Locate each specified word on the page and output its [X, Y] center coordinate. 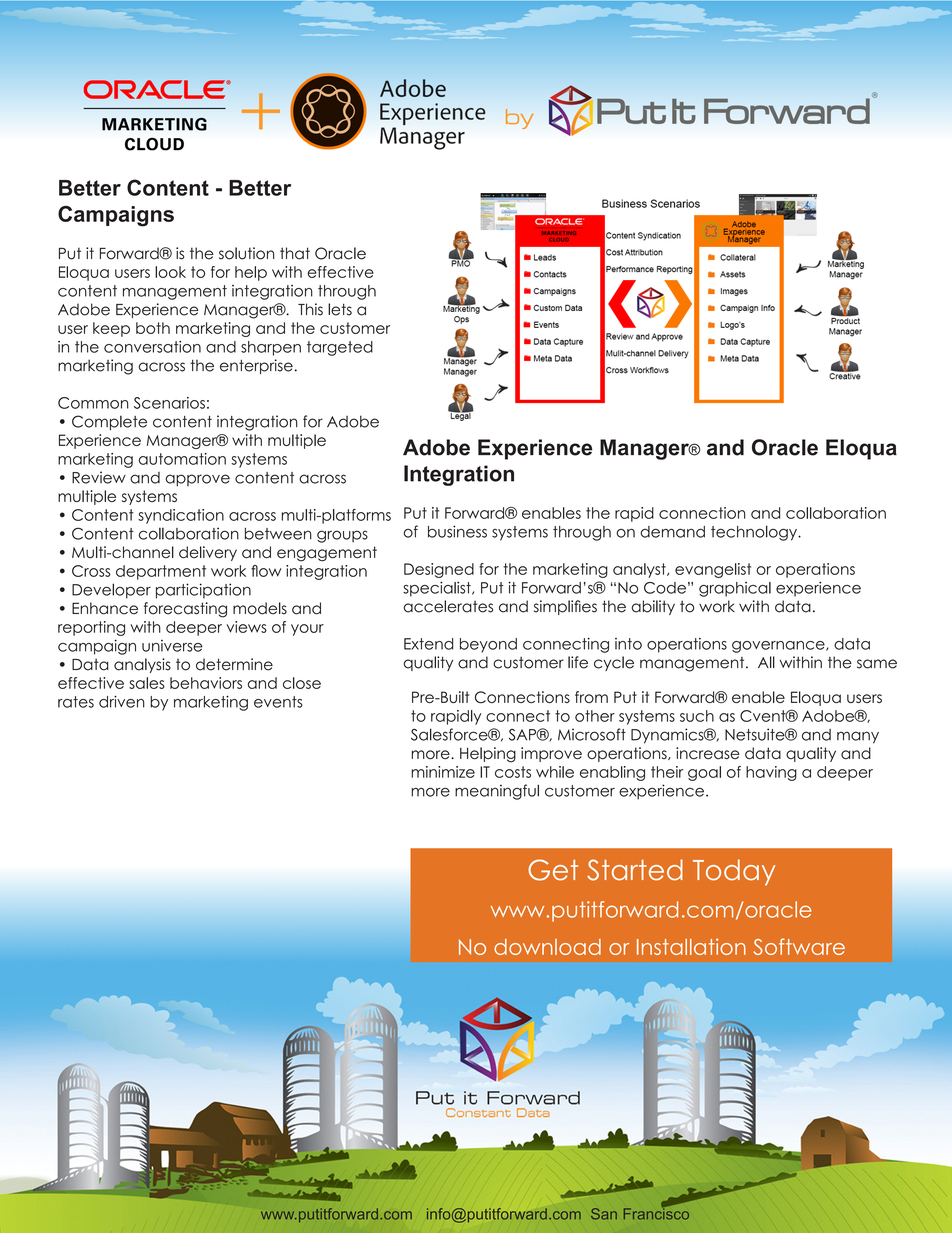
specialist [438, 589]
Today [734, 872]
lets [340, 309]
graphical [735, 589]
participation [203, 591]
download [547, 947]
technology [755, 533]
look [170, 272]
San [604, 1214]
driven [122, 702]
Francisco [656, 1213]
